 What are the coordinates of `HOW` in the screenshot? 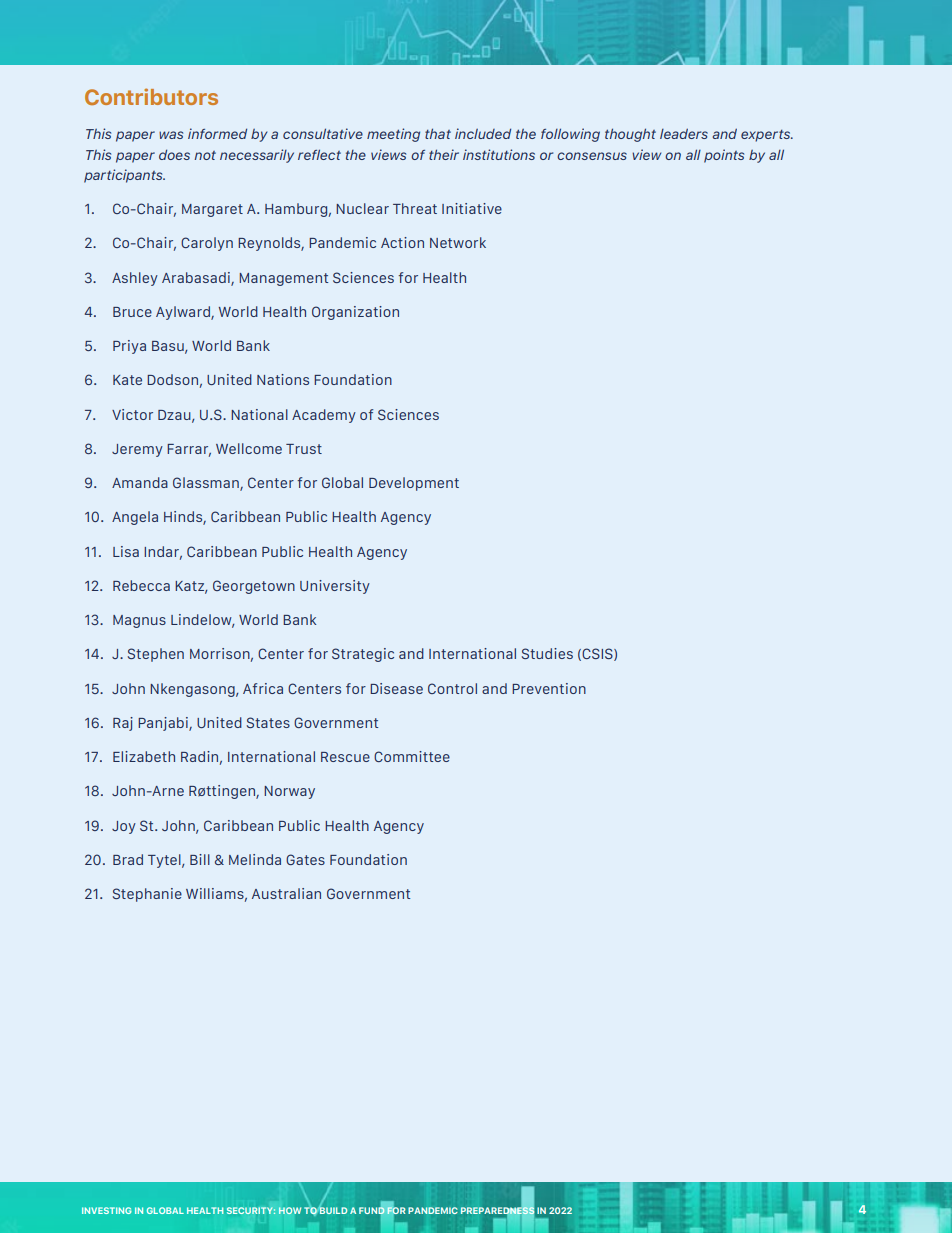 It's located at (290, 1210).
